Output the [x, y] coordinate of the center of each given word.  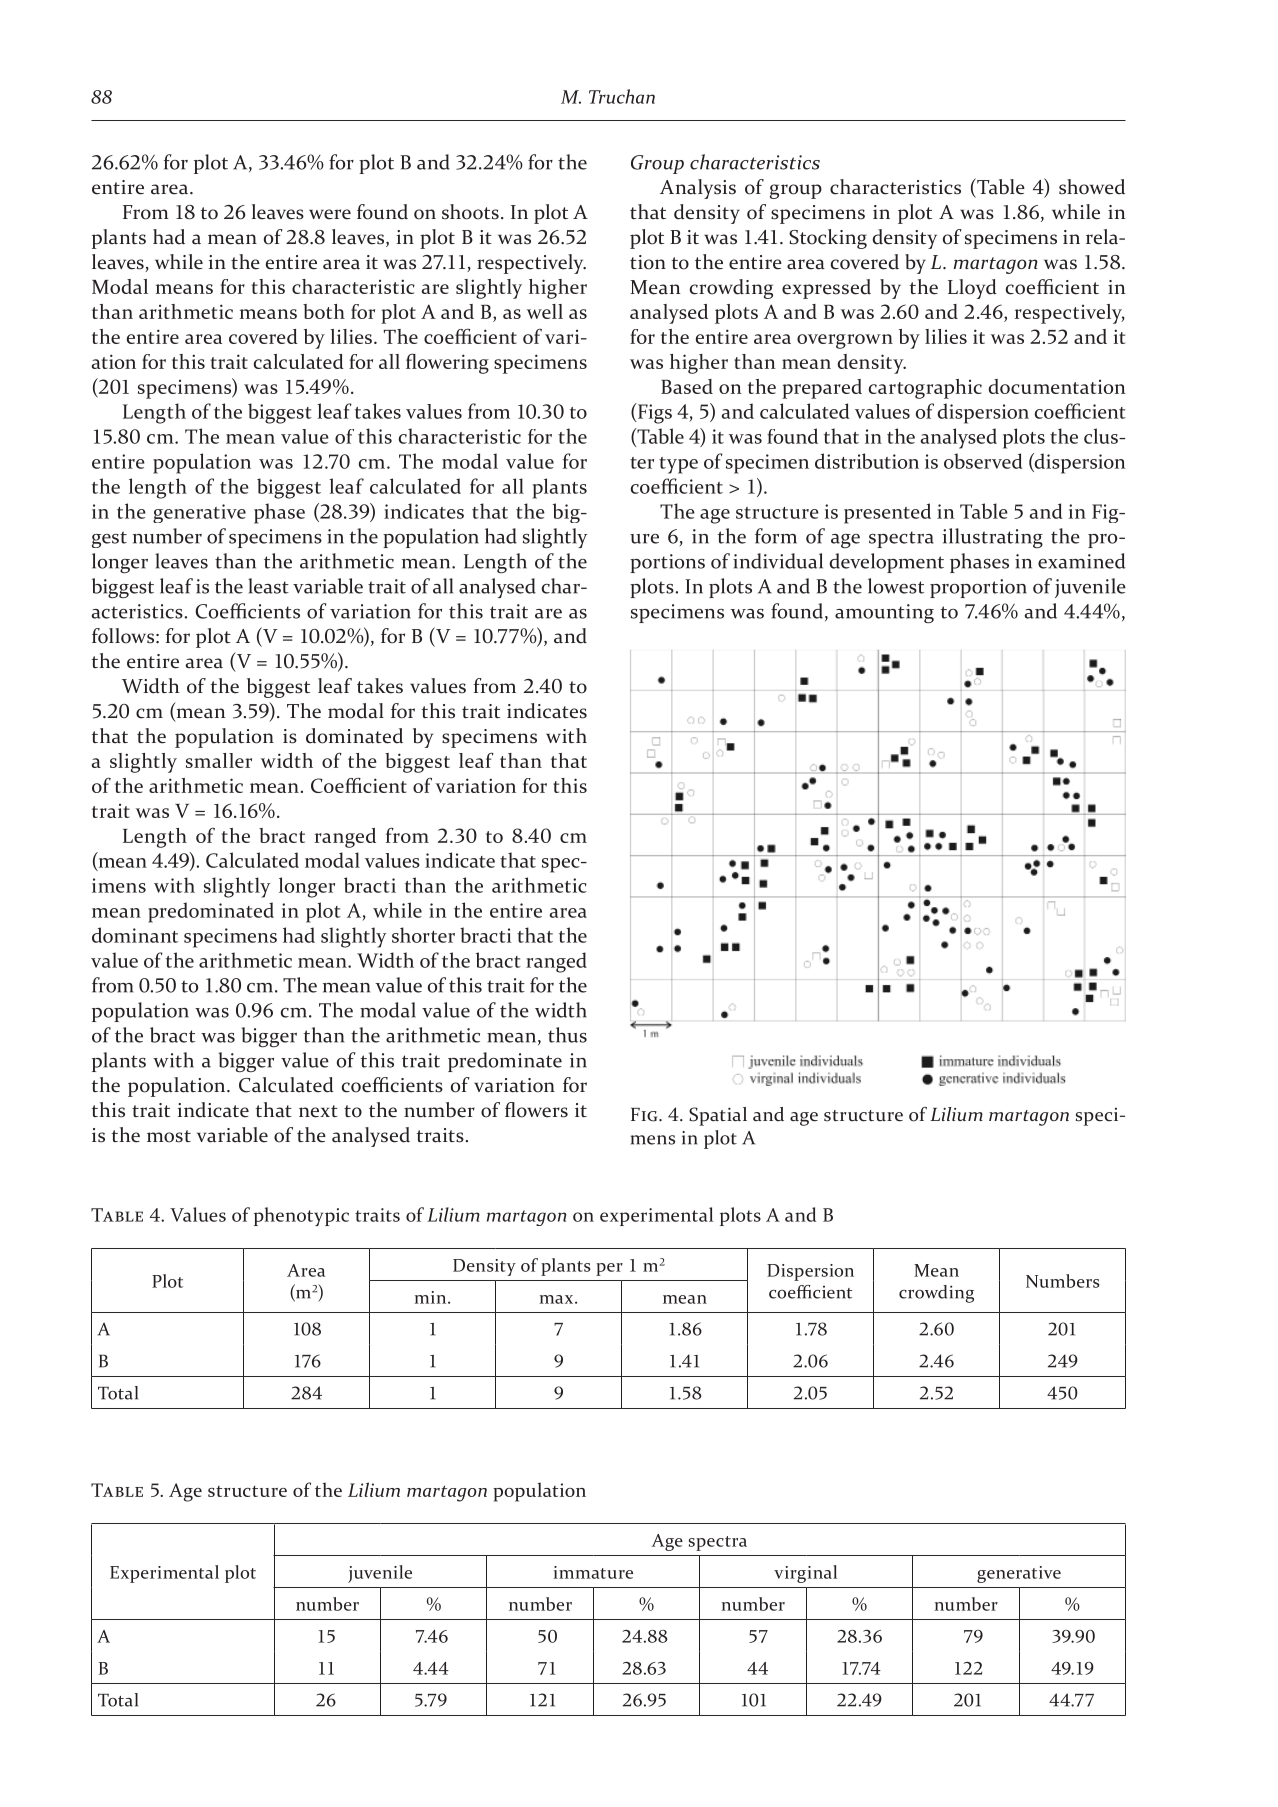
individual [778, 561]
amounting [884, 613]
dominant [135, 935]
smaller [219, 760]
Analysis [698, 189]
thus [567, 1035]
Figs [654, 413]
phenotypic [301, 1216]
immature [593, 1572]
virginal [805, 1574]
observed [983, 461]
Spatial [718, 1116]
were [330, 214]
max [558, 1299]
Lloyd [972, 289]
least [268, 586]
